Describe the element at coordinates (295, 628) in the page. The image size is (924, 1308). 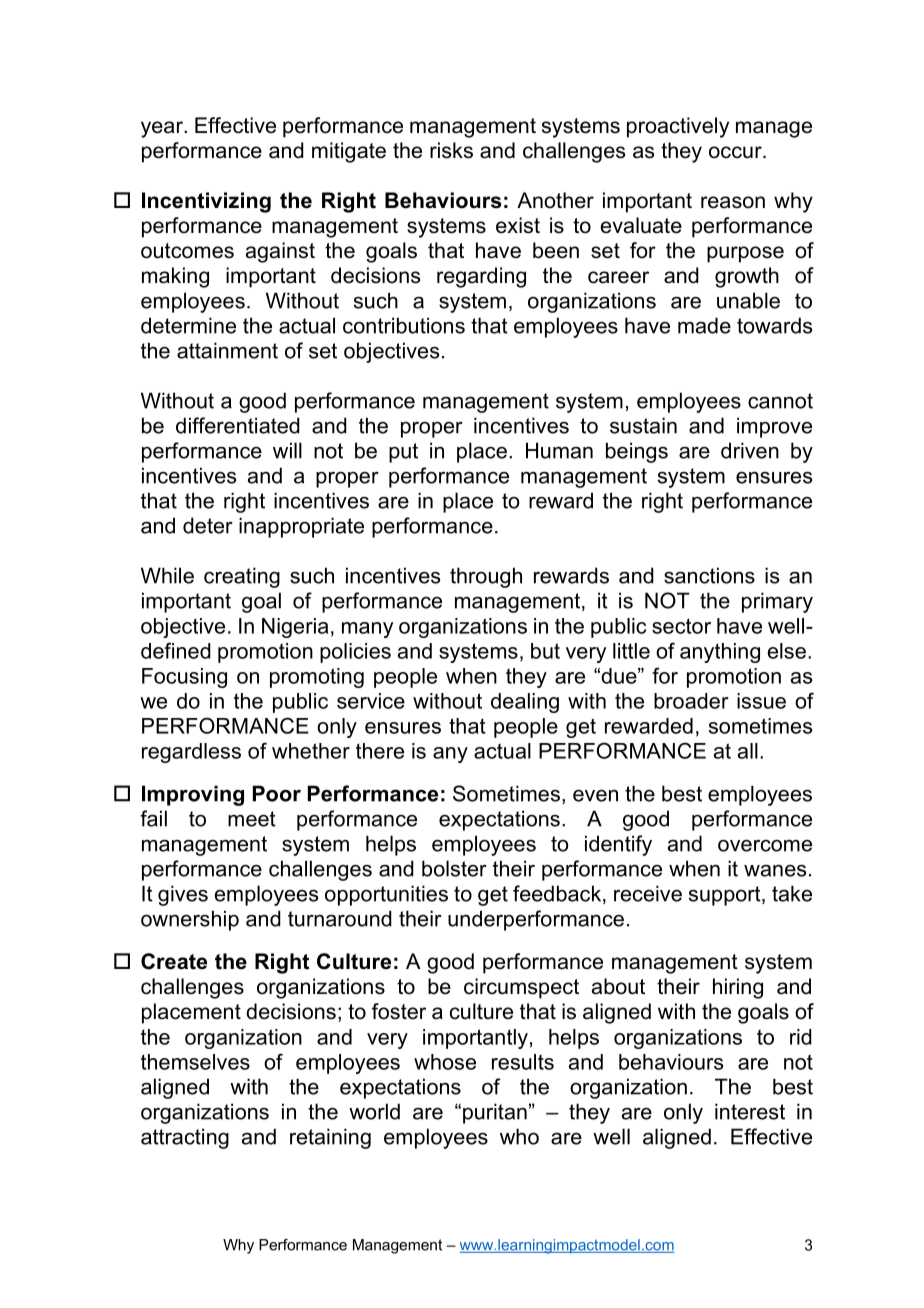
I see `Nigeria` at that location.
